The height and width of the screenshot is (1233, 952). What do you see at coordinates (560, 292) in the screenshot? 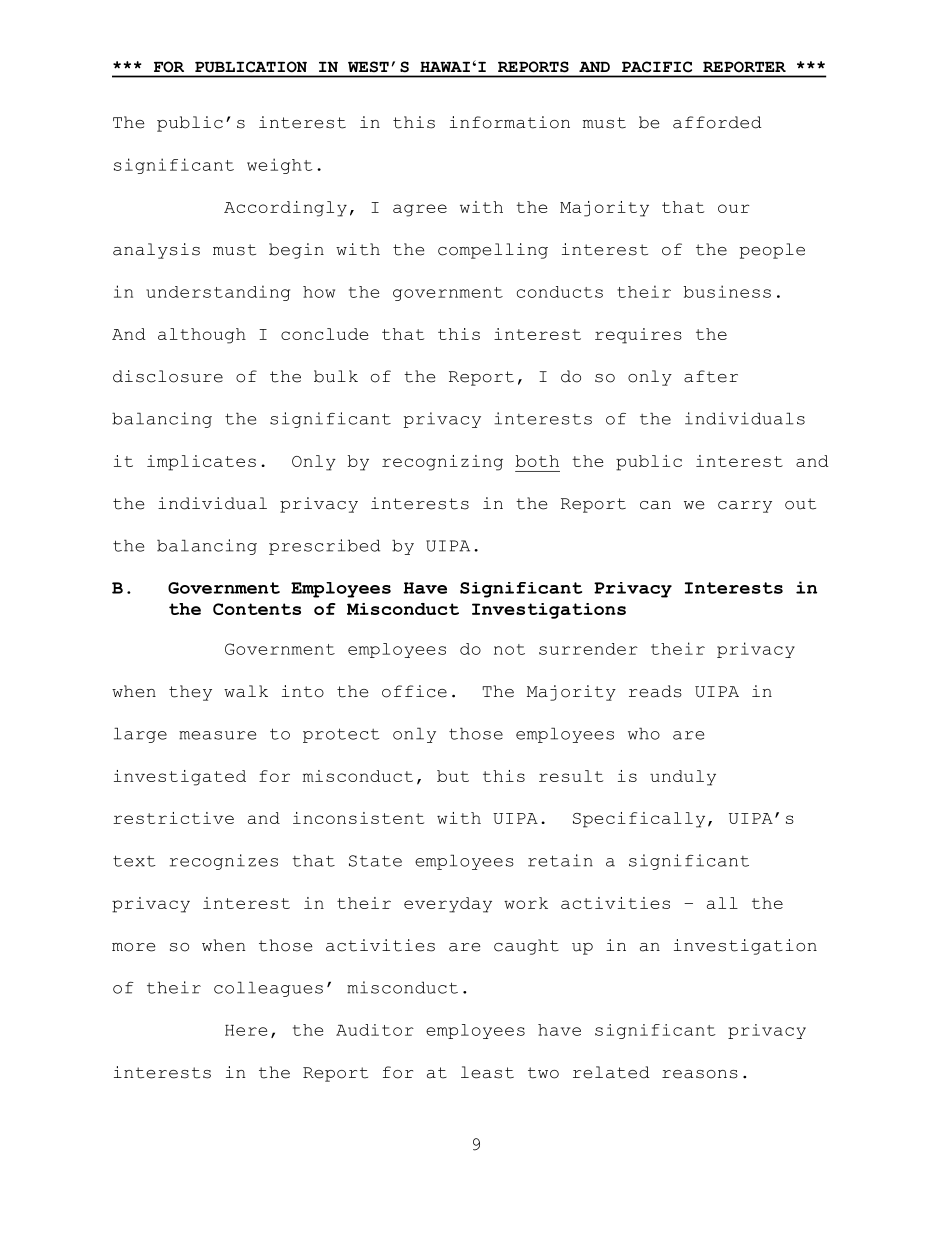
I see `conducts` at bounding box center [560, 292].
